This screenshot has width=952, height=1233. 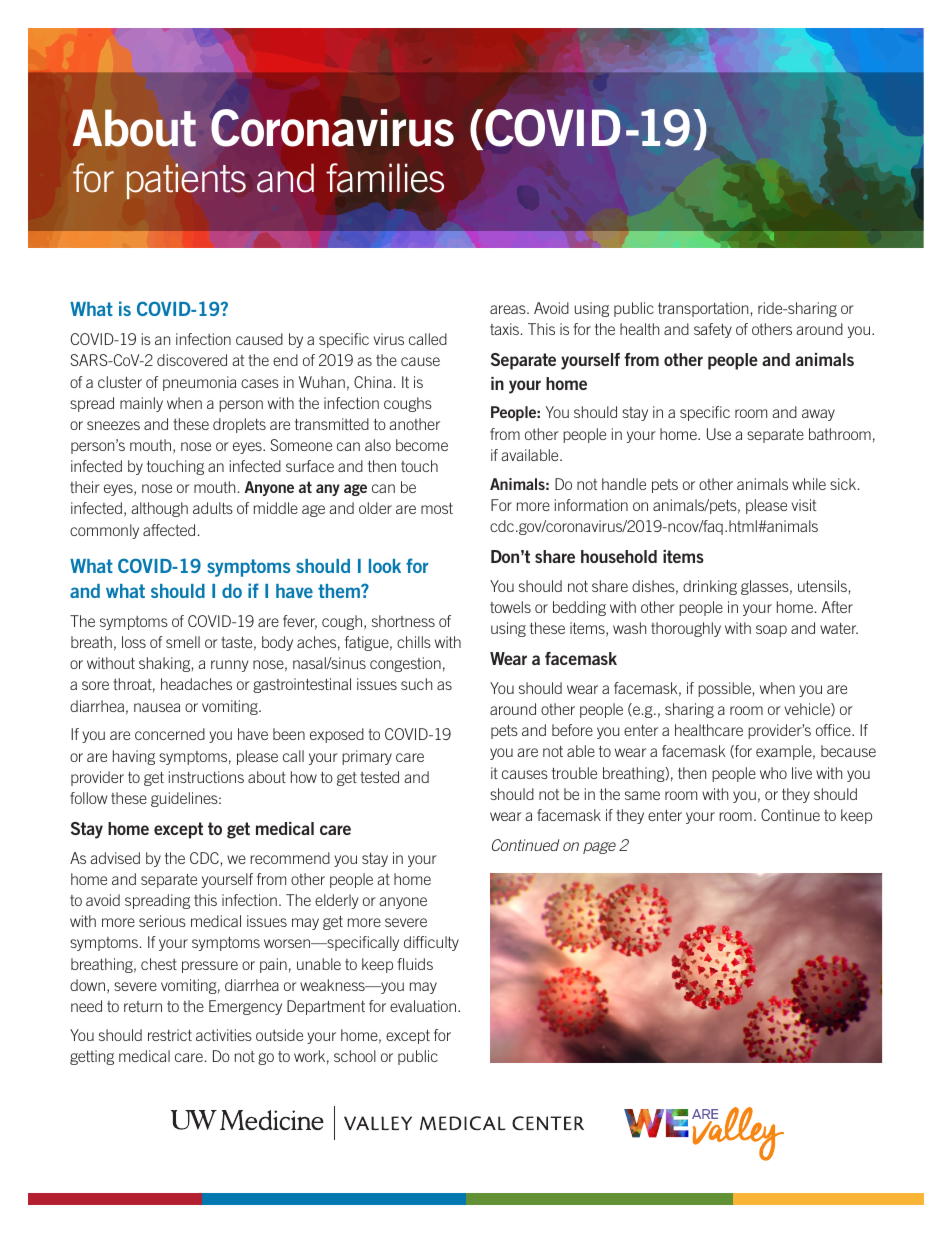 What do you see at coordinates (773, 773) in the screenshot?
I see `who` at bounding box center [773, 773].
